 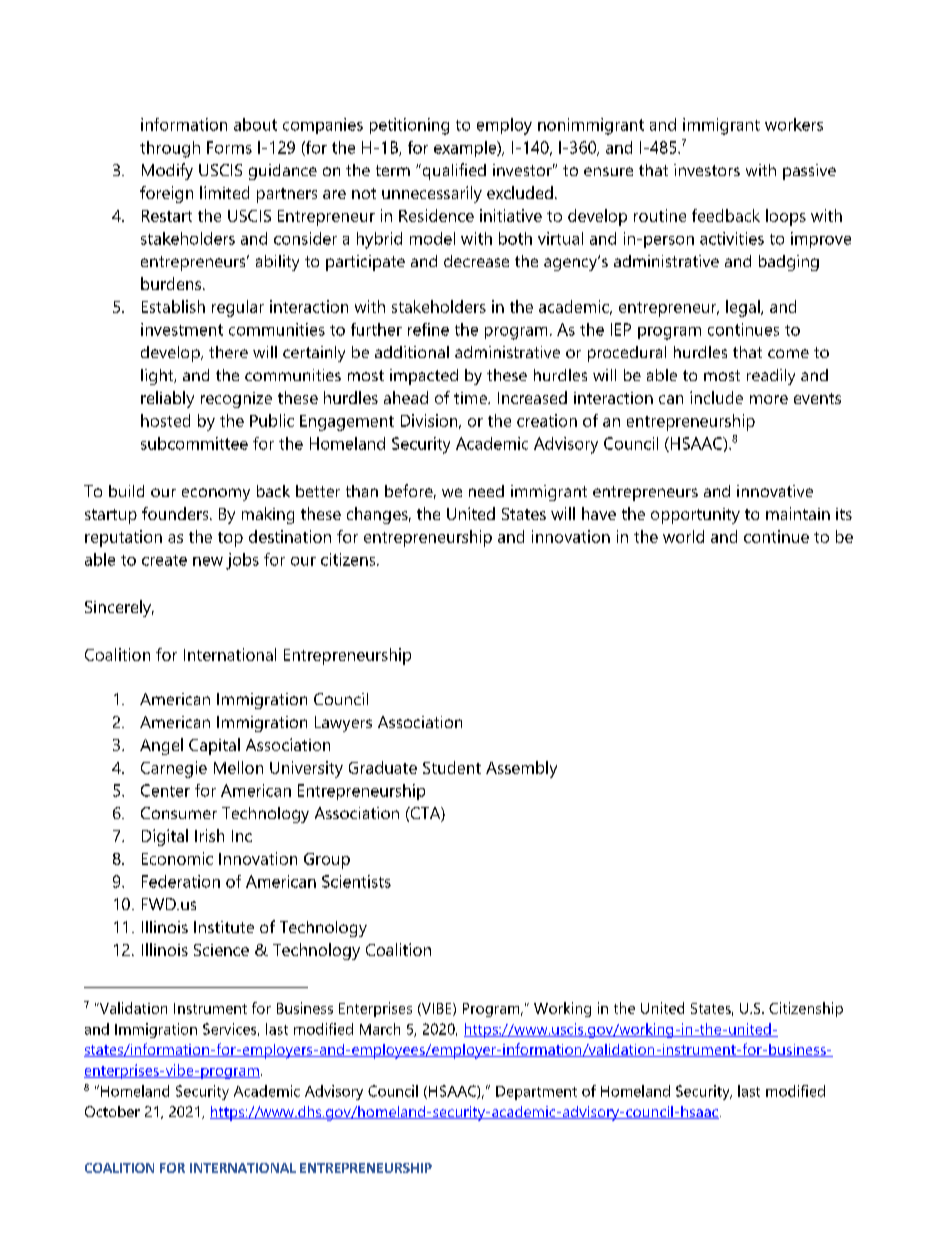 I want to click on qualified, so click(x=453, y=171).
